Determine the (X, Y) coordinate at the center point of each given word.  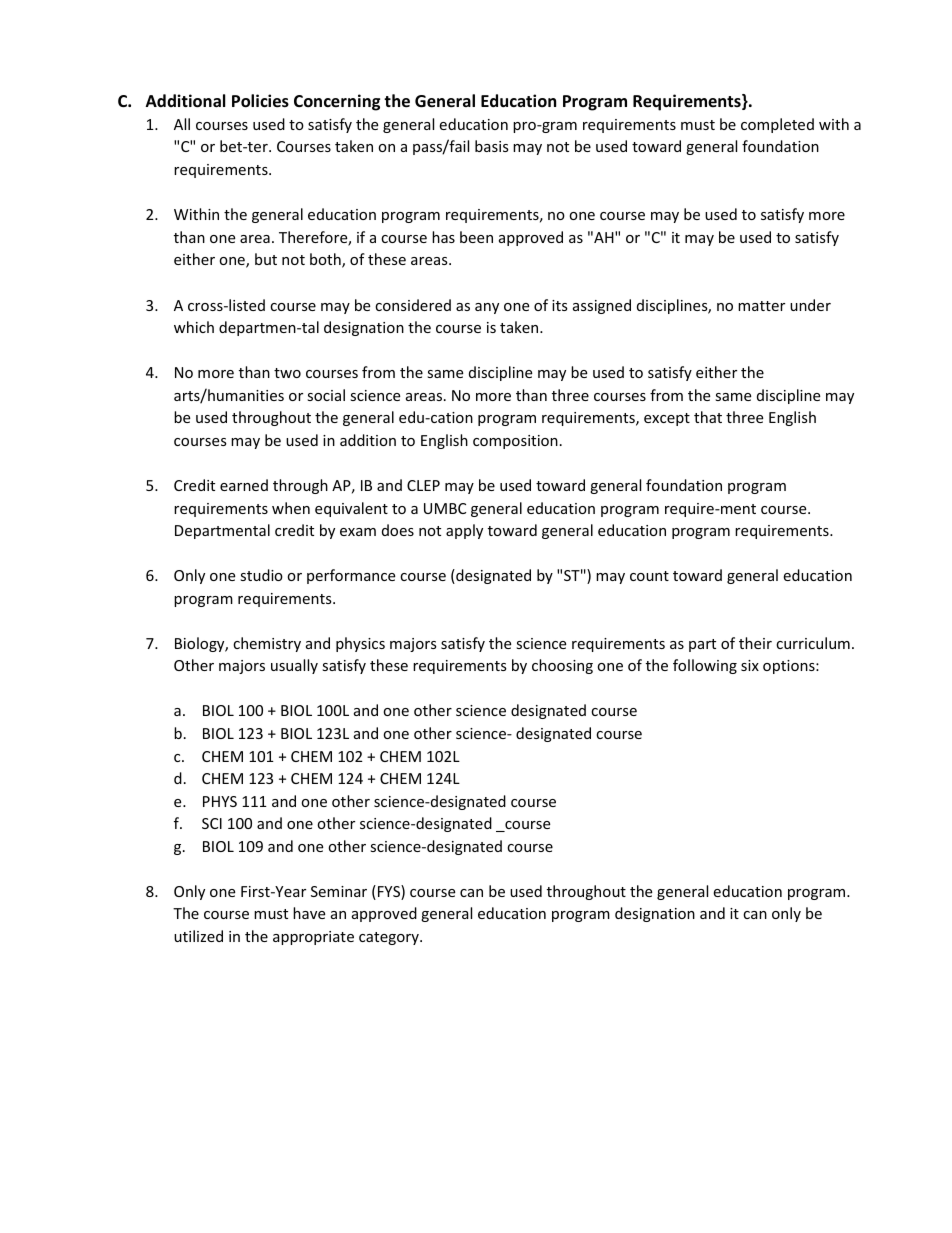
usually (294, 666)
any (487, 308)
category (390, 938)
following (705, 666)
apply (464, 531)
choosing (562, 666)
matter (761, 306)
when (291, 508)
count (649, 576)
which (194, 327)
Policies (260, 101)
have (309, 913)
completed (777, 125)
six (750, 665)
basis (492, 146)
